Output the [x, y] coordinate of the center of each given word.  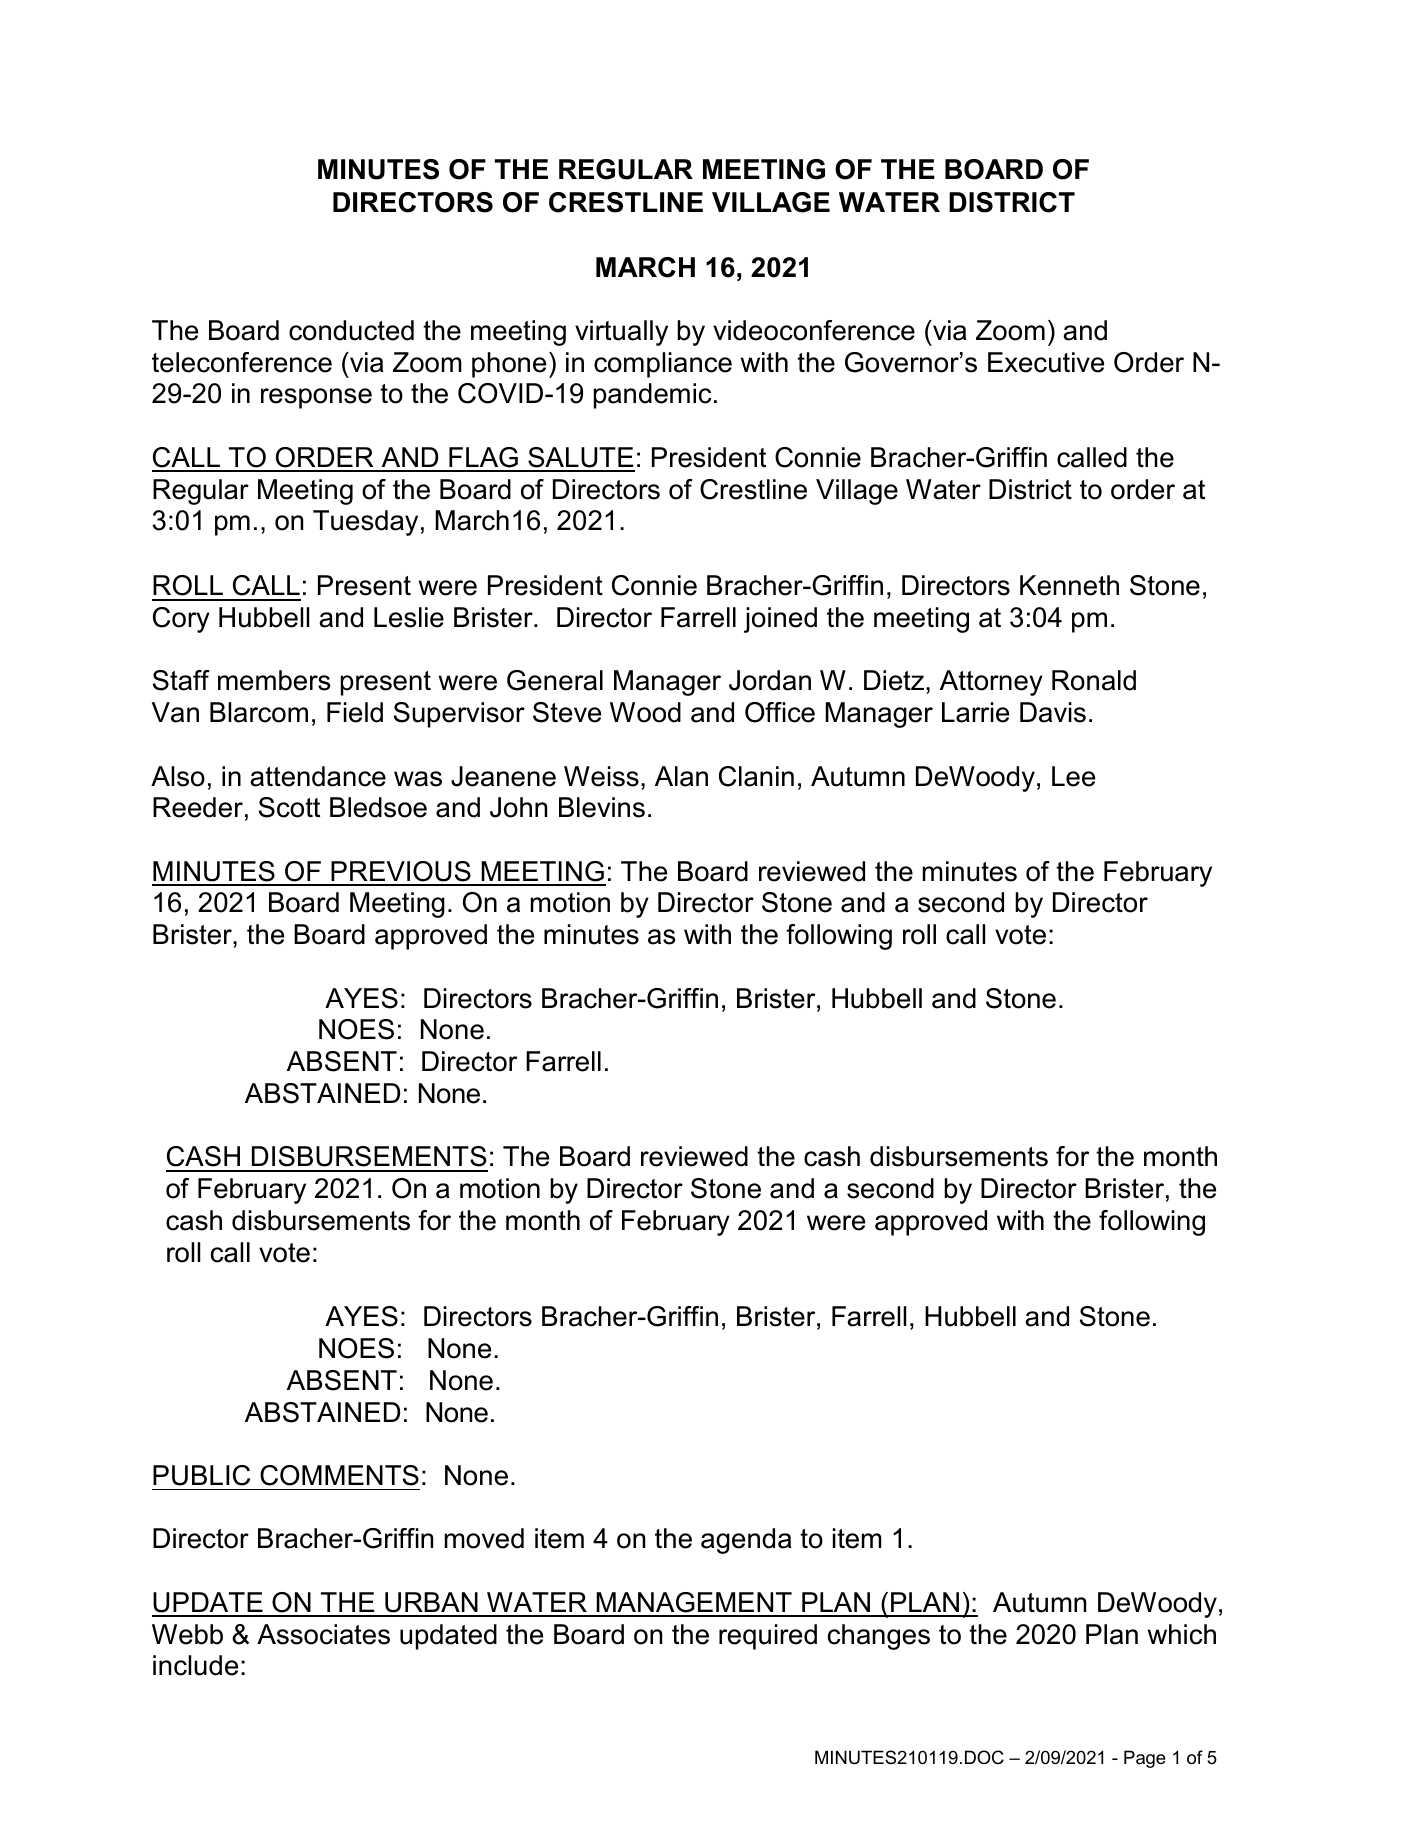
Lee [1073, 776]
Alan [681, 776]
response [316, 398]
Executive [1046, 362]
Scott [289, 807]
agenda [746, 1541]
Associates [323, 1634]
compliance [663, 365]
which [1182, 1634]
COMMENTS [339, 1475]
